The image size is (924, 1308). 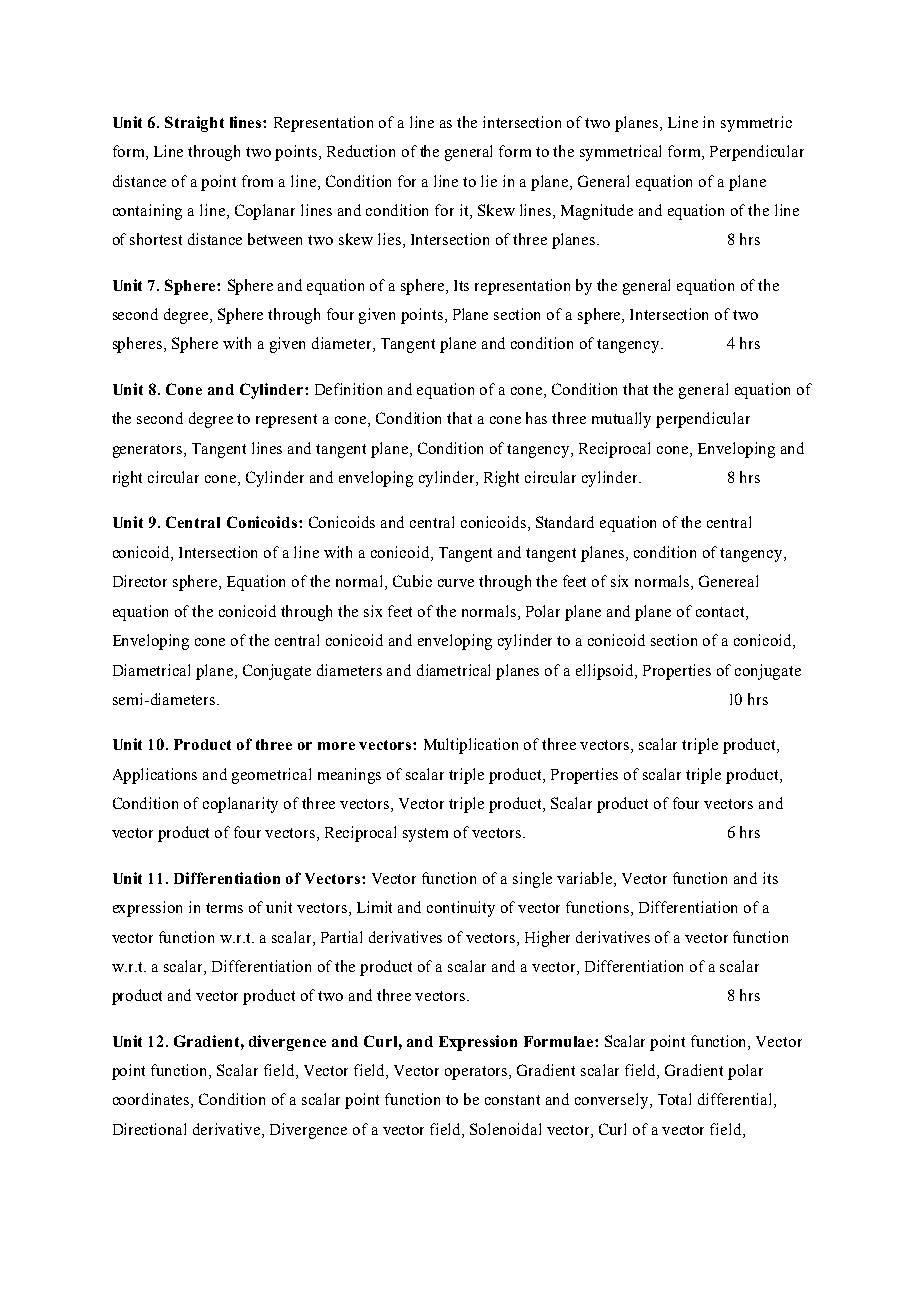 I want to click on Straight, so click(x=194, y=124).
